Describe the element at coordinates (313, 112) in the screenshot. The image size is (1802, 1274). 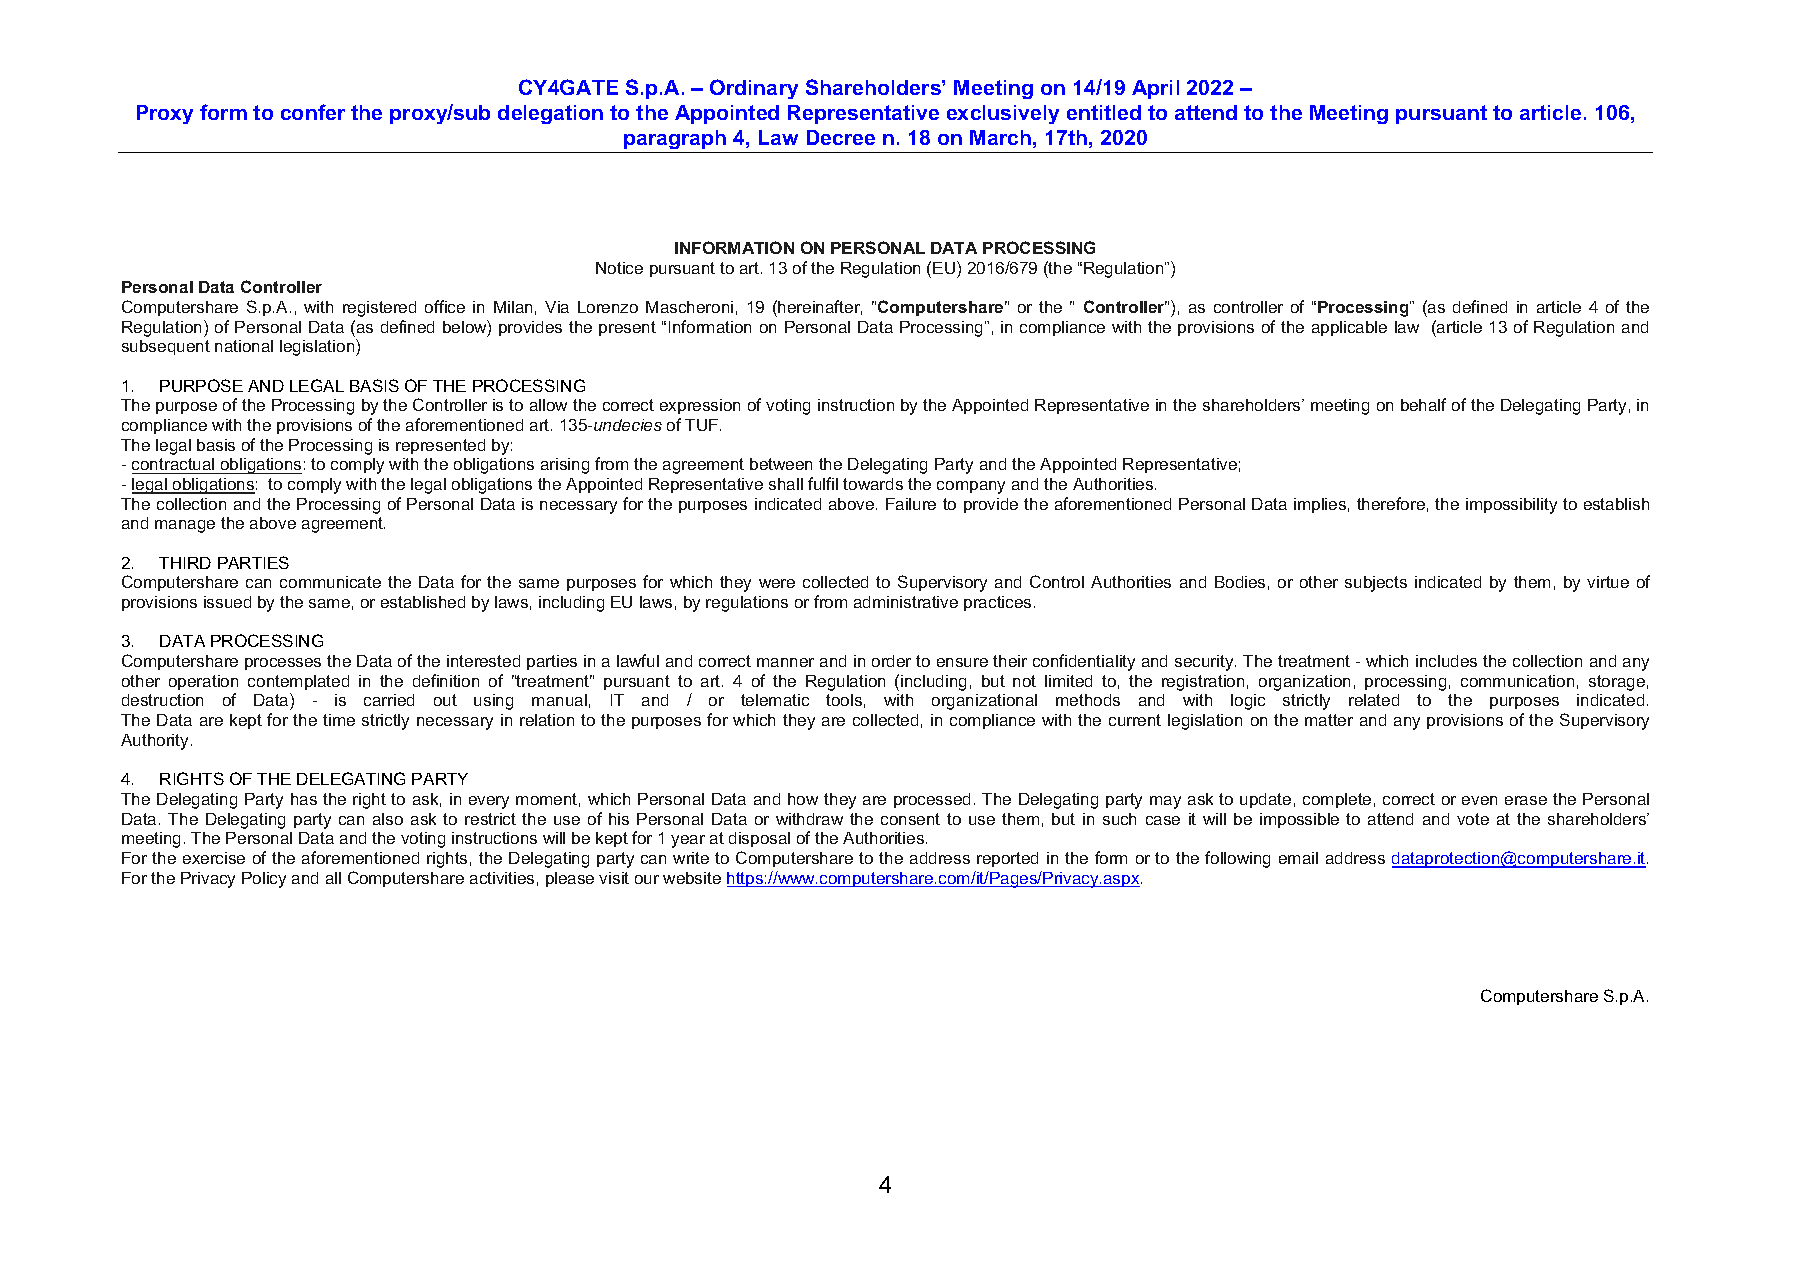
I see `confer` at that location.
